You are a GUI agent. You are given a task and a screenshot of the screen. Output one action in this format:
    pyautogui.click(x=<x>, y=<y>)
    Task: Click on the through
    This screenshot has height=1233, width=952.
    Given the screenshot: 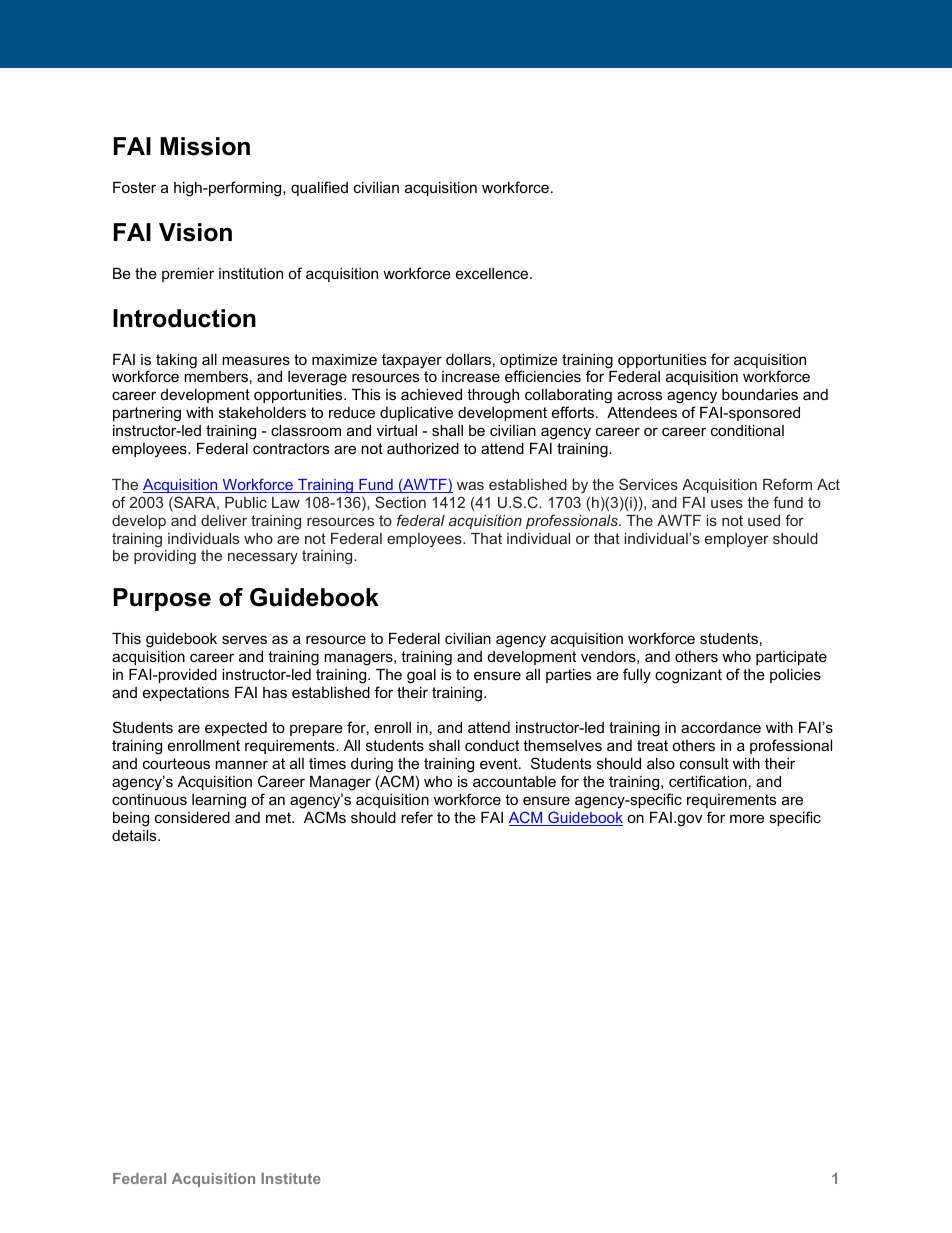 What is the action you would take?
    pyautogui.click(x=493, y=396)
